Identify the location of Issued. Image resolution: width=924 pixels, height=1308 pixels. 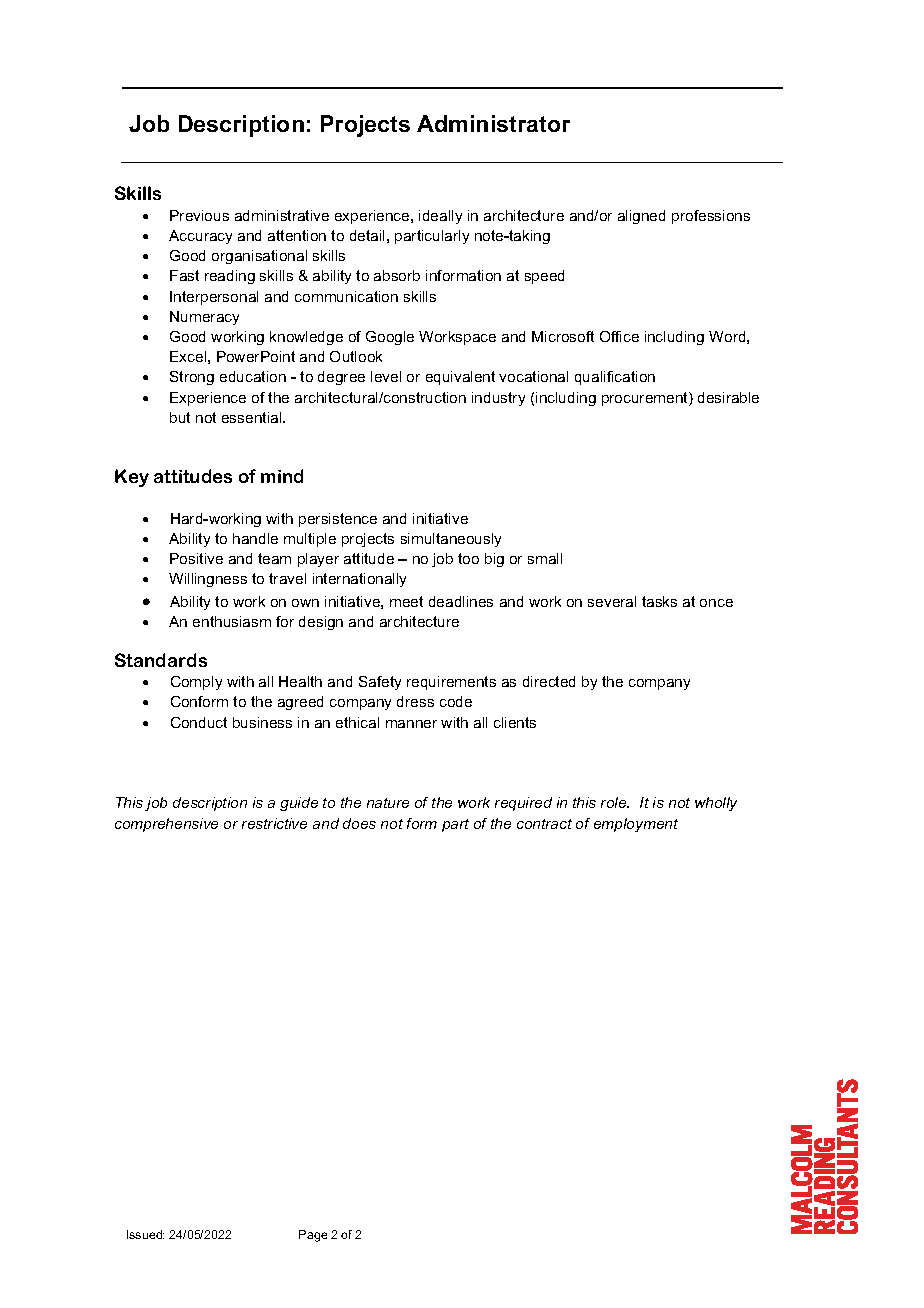
(145, 1234).
